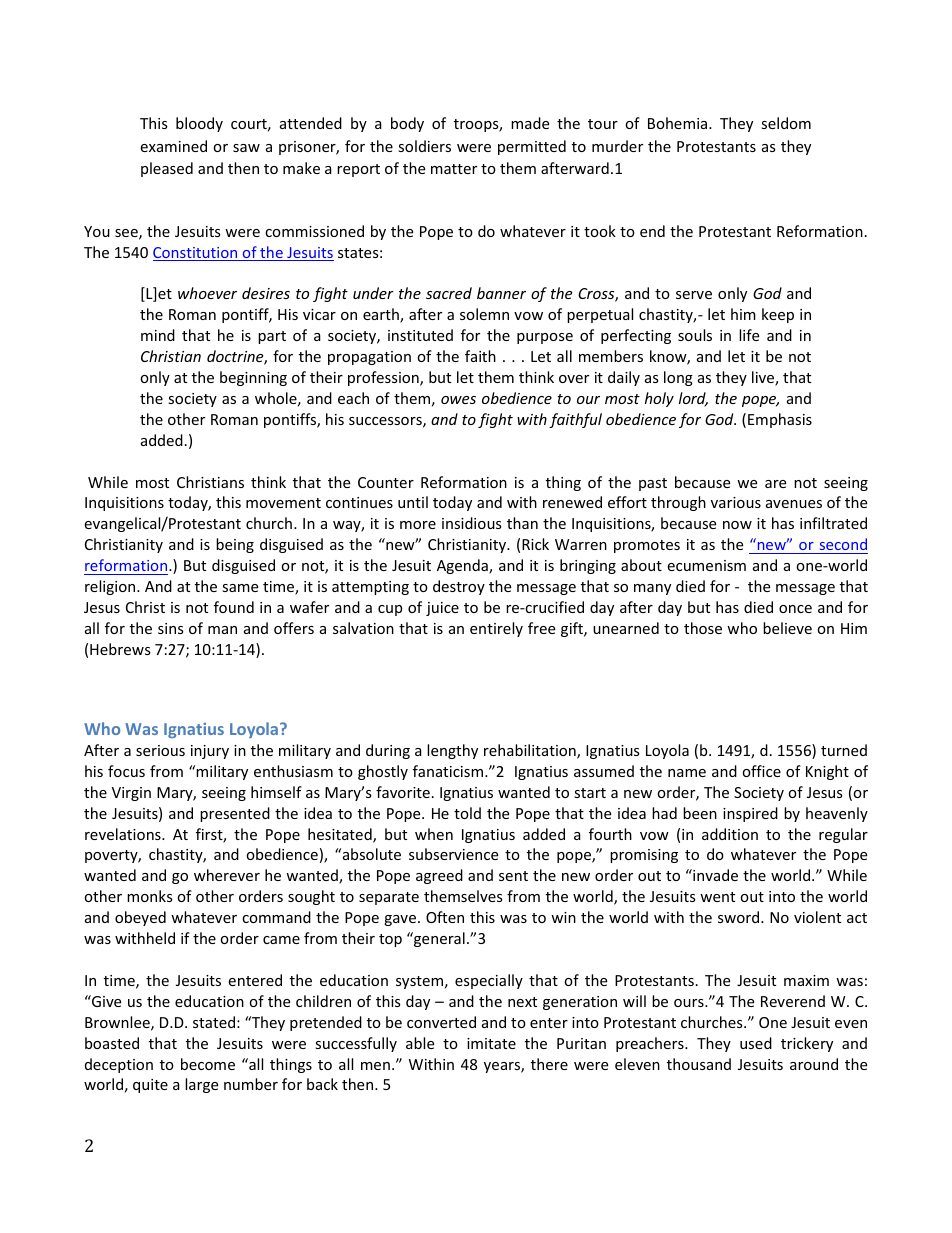  I want to click on sins, so click(171, 628).
